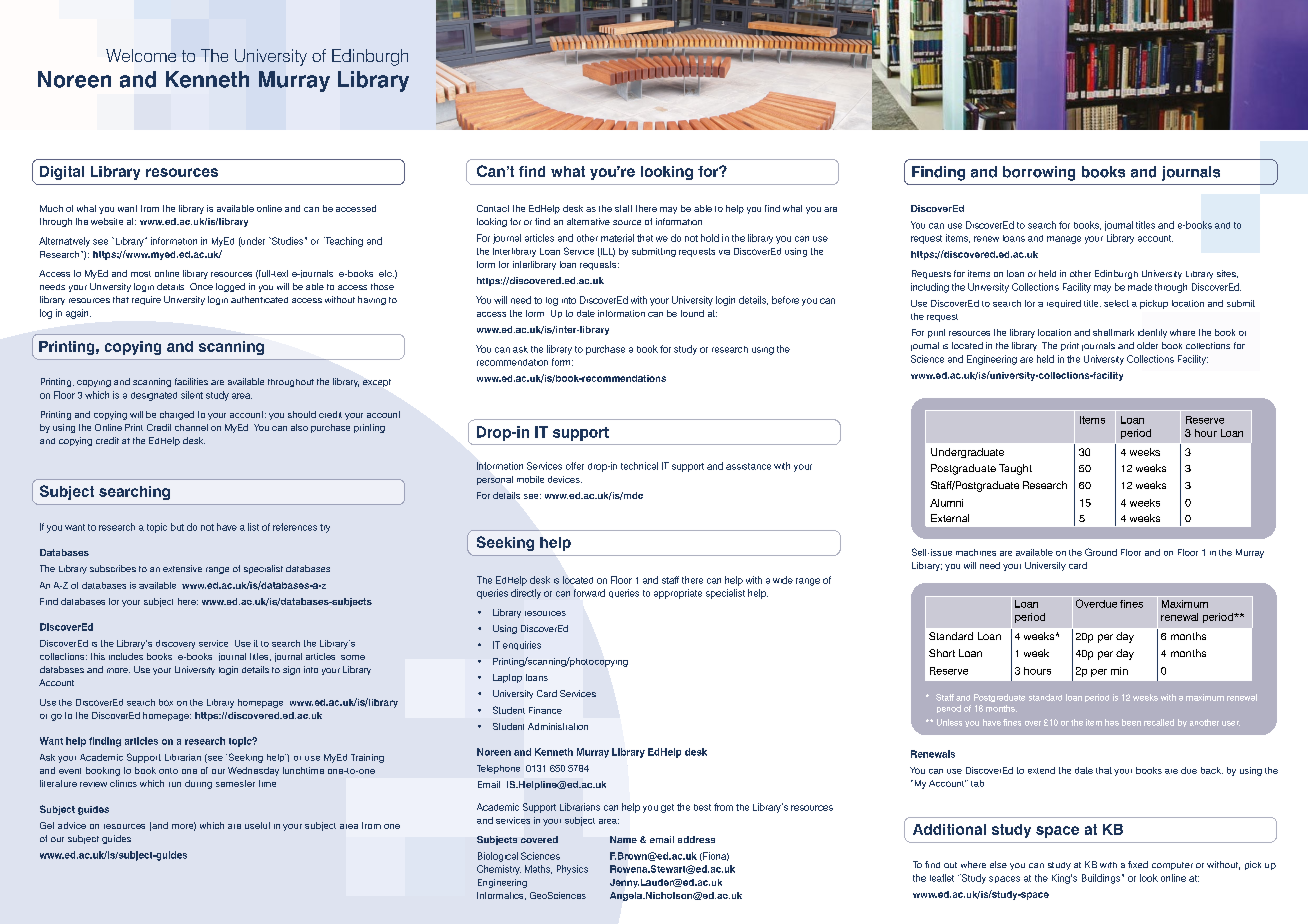 The width and height of the image is (1308, 924). I want to click on fixed, so click(1138, 864).
